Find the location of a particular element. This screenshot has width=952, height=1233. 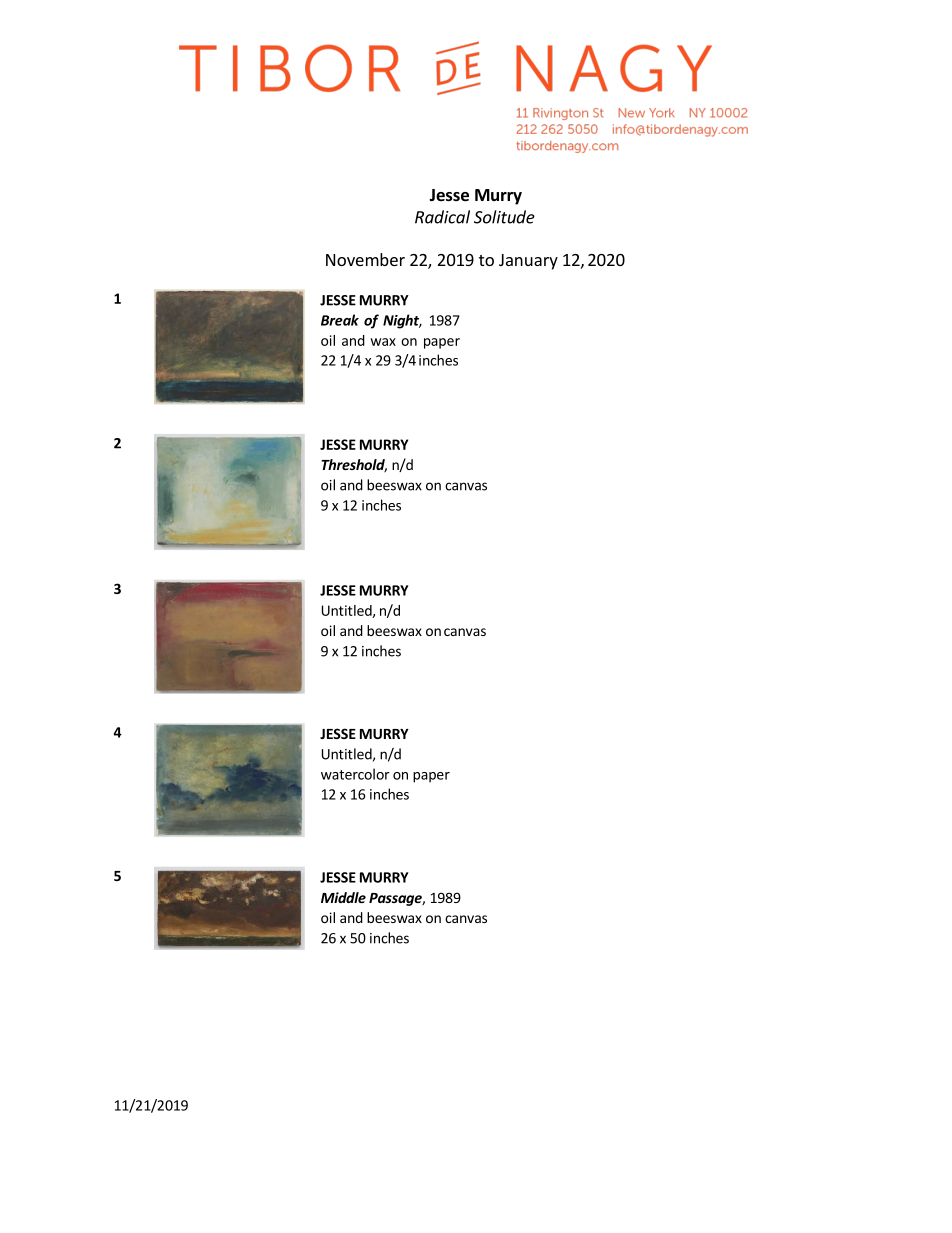

Middle is located at coordinates (343, 897).
